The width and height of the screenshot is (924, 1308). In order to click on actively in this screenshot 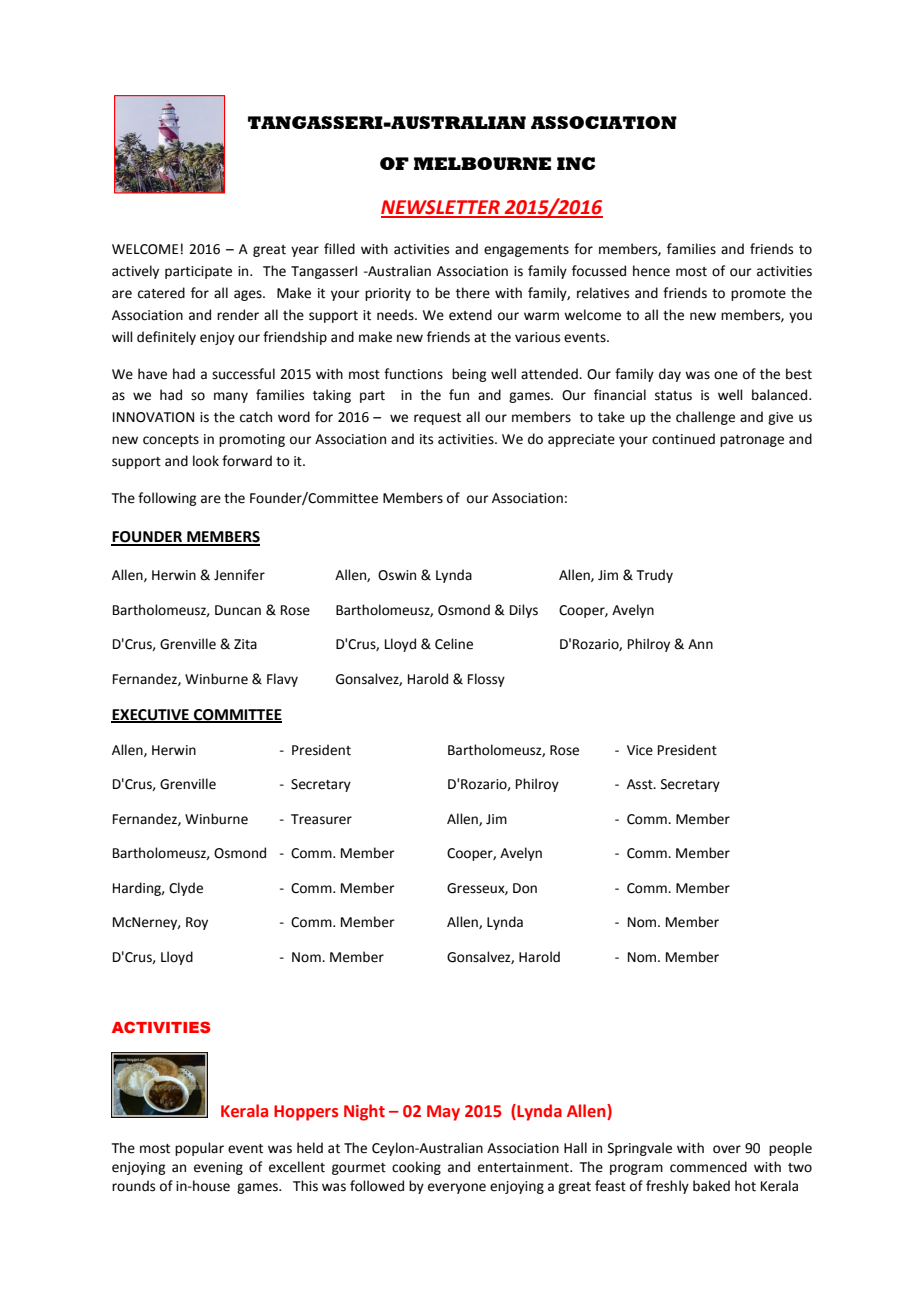, I will do `click(135, 272)`.
